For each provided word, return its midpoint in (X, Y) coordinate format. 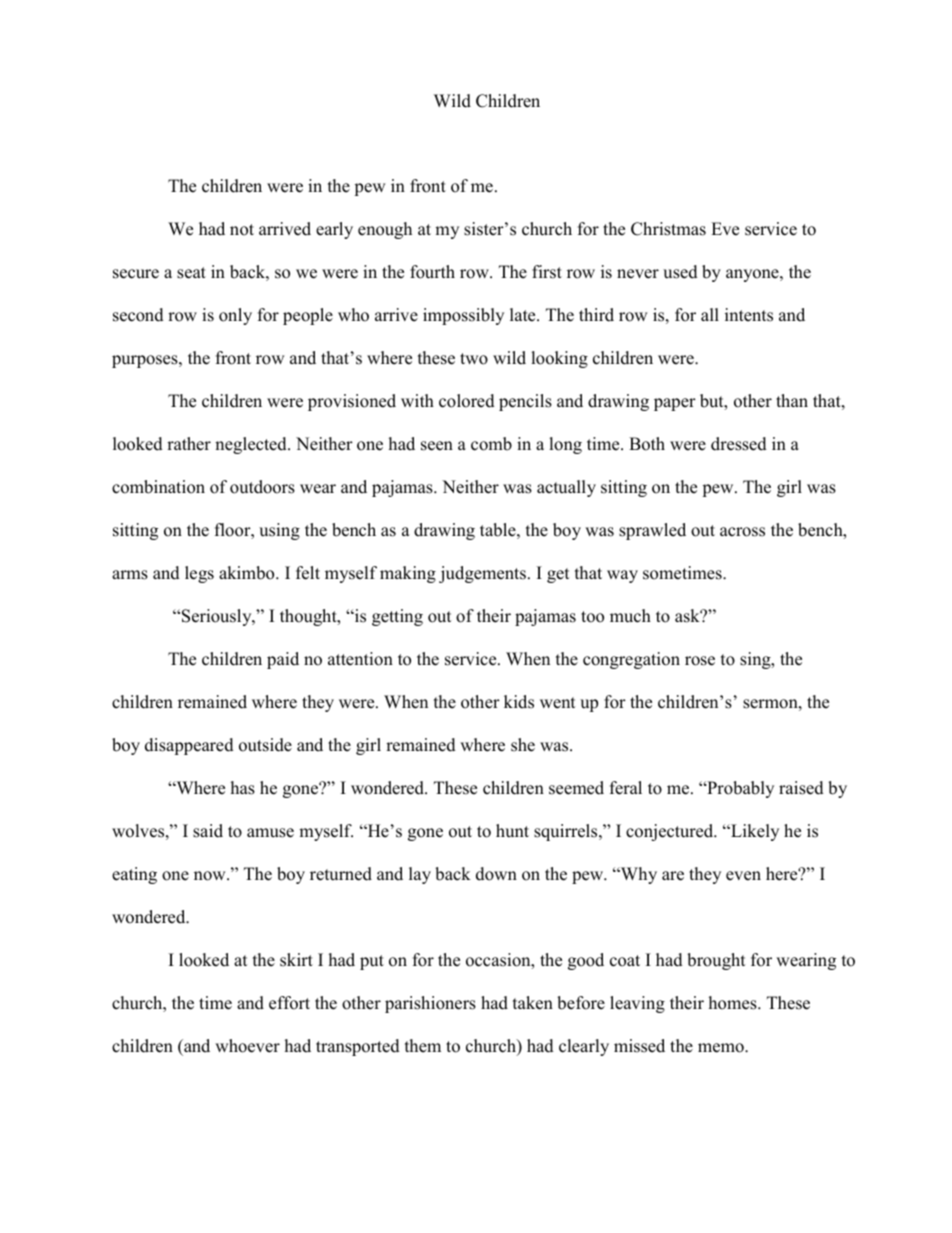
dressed (739, 444)
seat (191, 273)
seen (437, 446)
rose (700, 661)
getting (397, 617)
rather (189, 444)
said (208, 831)
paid (283, 660)
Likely (754, 832)
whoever (247, 1046)
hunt (512, 831)
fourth (432, 272)
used (680, 272)
